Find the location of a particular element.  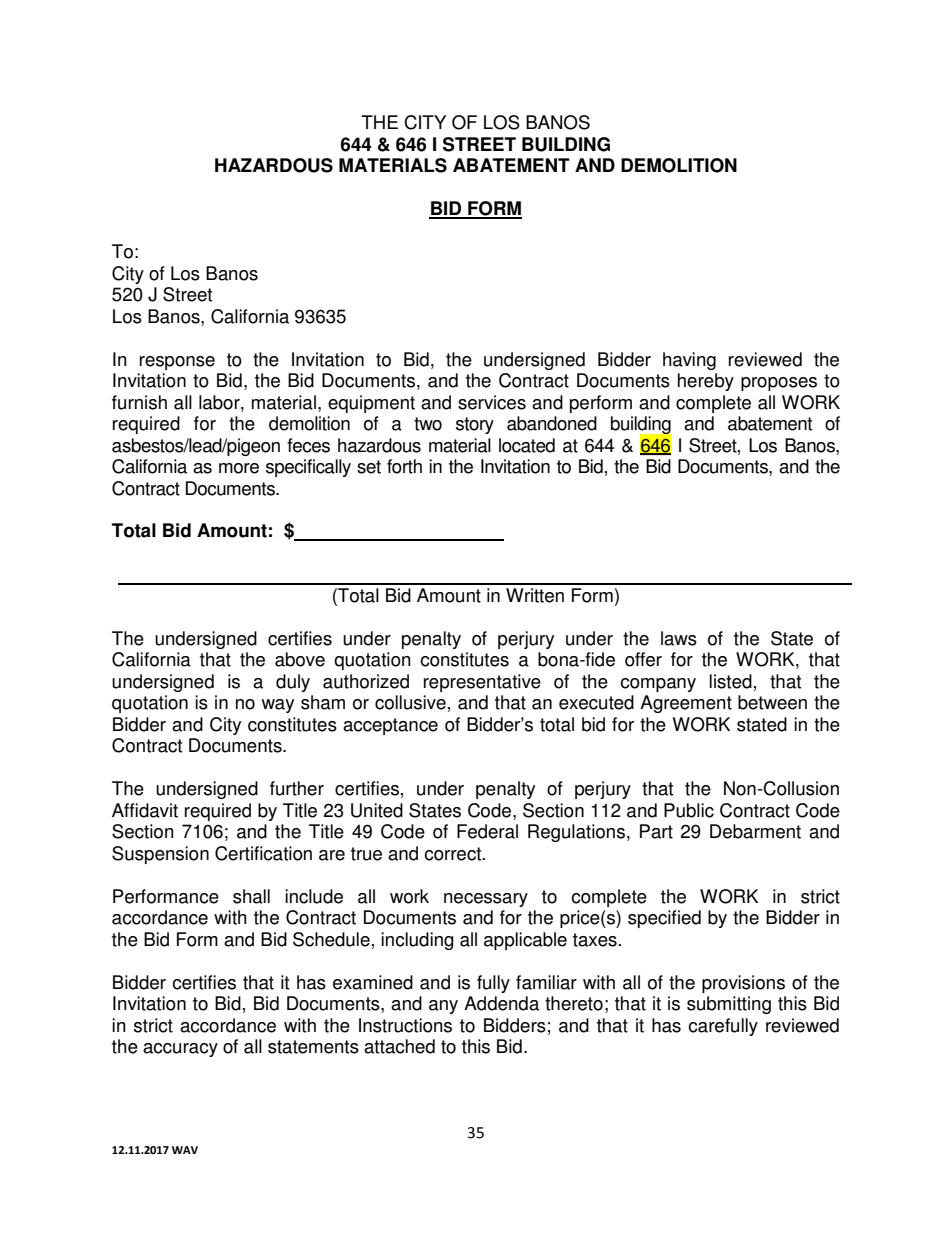

attached is located at coordinates (399, 1046).
